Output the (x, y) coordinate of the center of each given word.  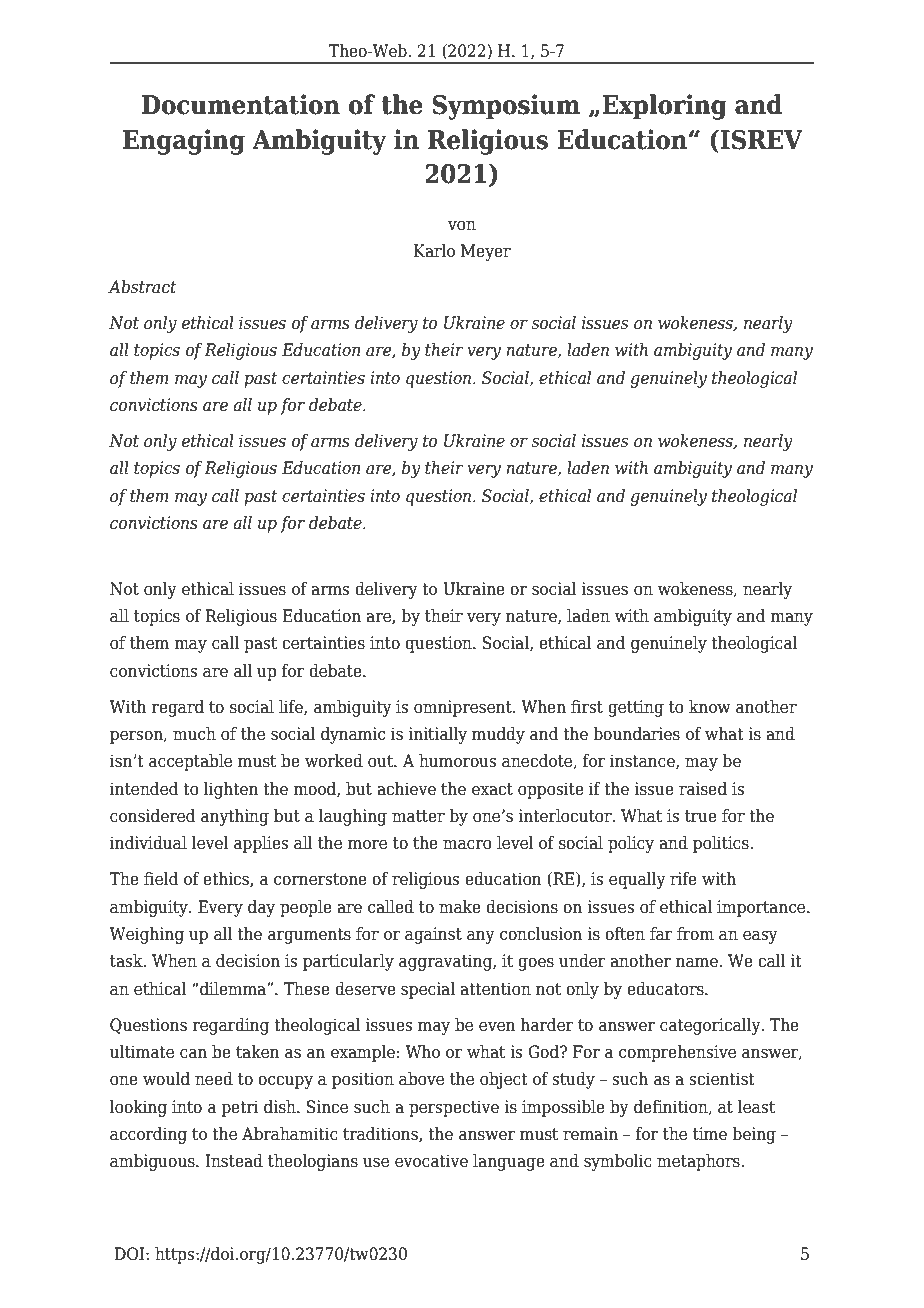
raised (703, 789)
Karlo (434, 251)
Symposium (506, 107)
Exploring (664, 107)
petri (240, 1108)
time (710, 1134)
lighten (231, 790)
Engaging (184, 142)
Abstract (142, 287)
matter (418, 816)
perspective (454, 1108)
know (710, 707)
